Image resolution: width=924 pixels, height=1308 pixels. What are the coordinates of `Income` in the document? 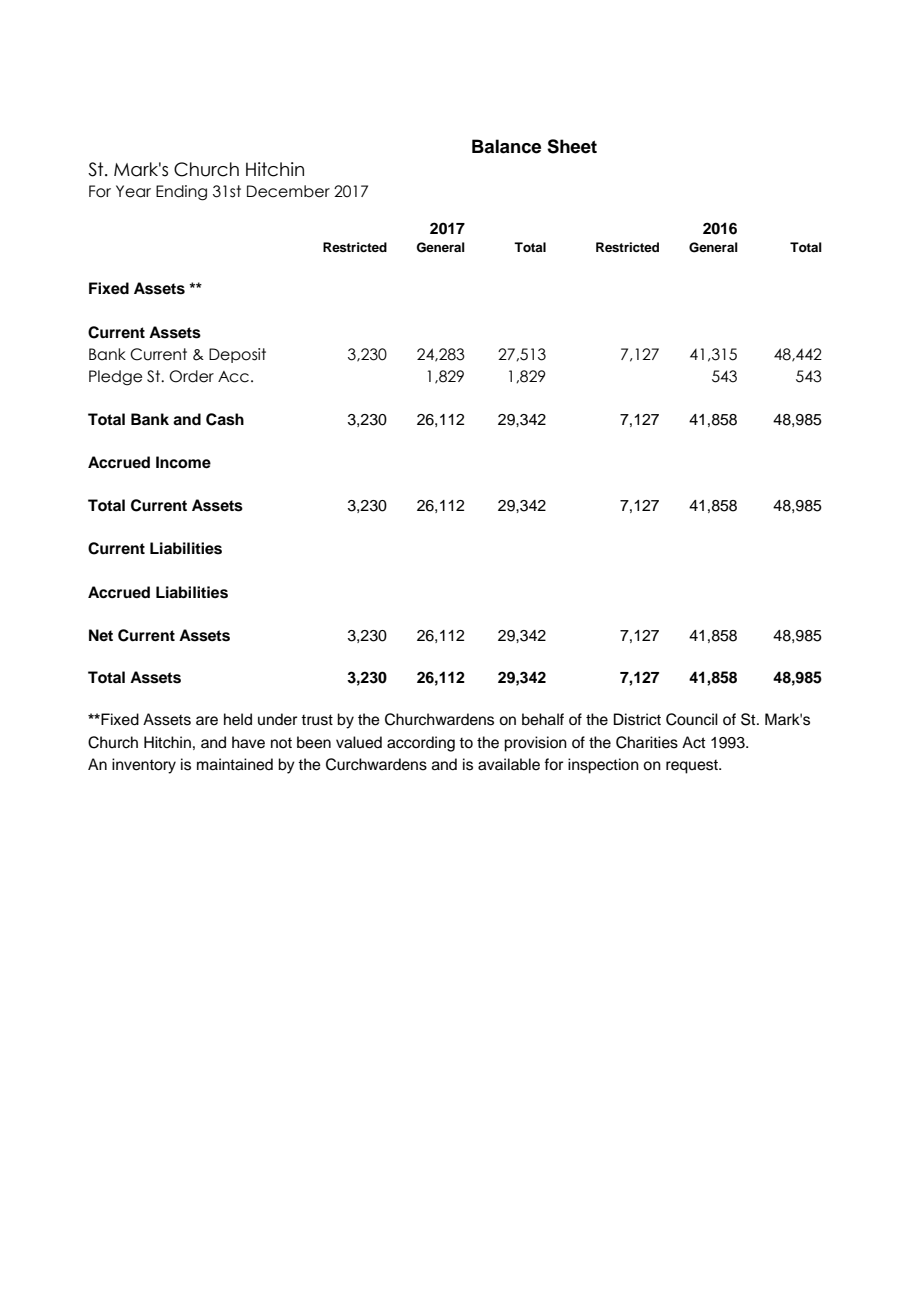 It's located at (183, 462).
